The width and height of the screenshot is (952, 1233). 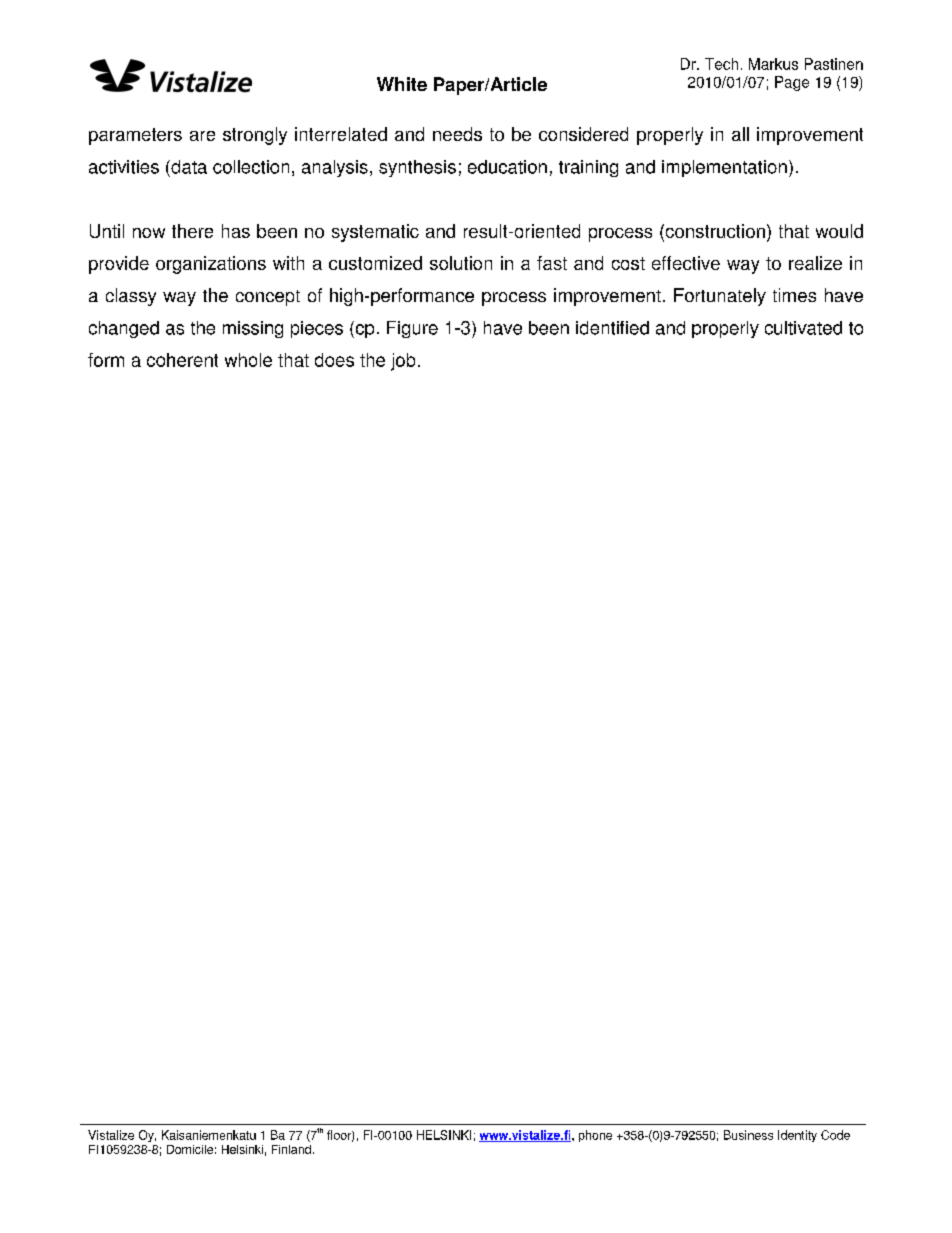 What do you see at coordinates (797, 1136) in the screenshot?
I see `Identity` at bounding box center [797, 1136].
